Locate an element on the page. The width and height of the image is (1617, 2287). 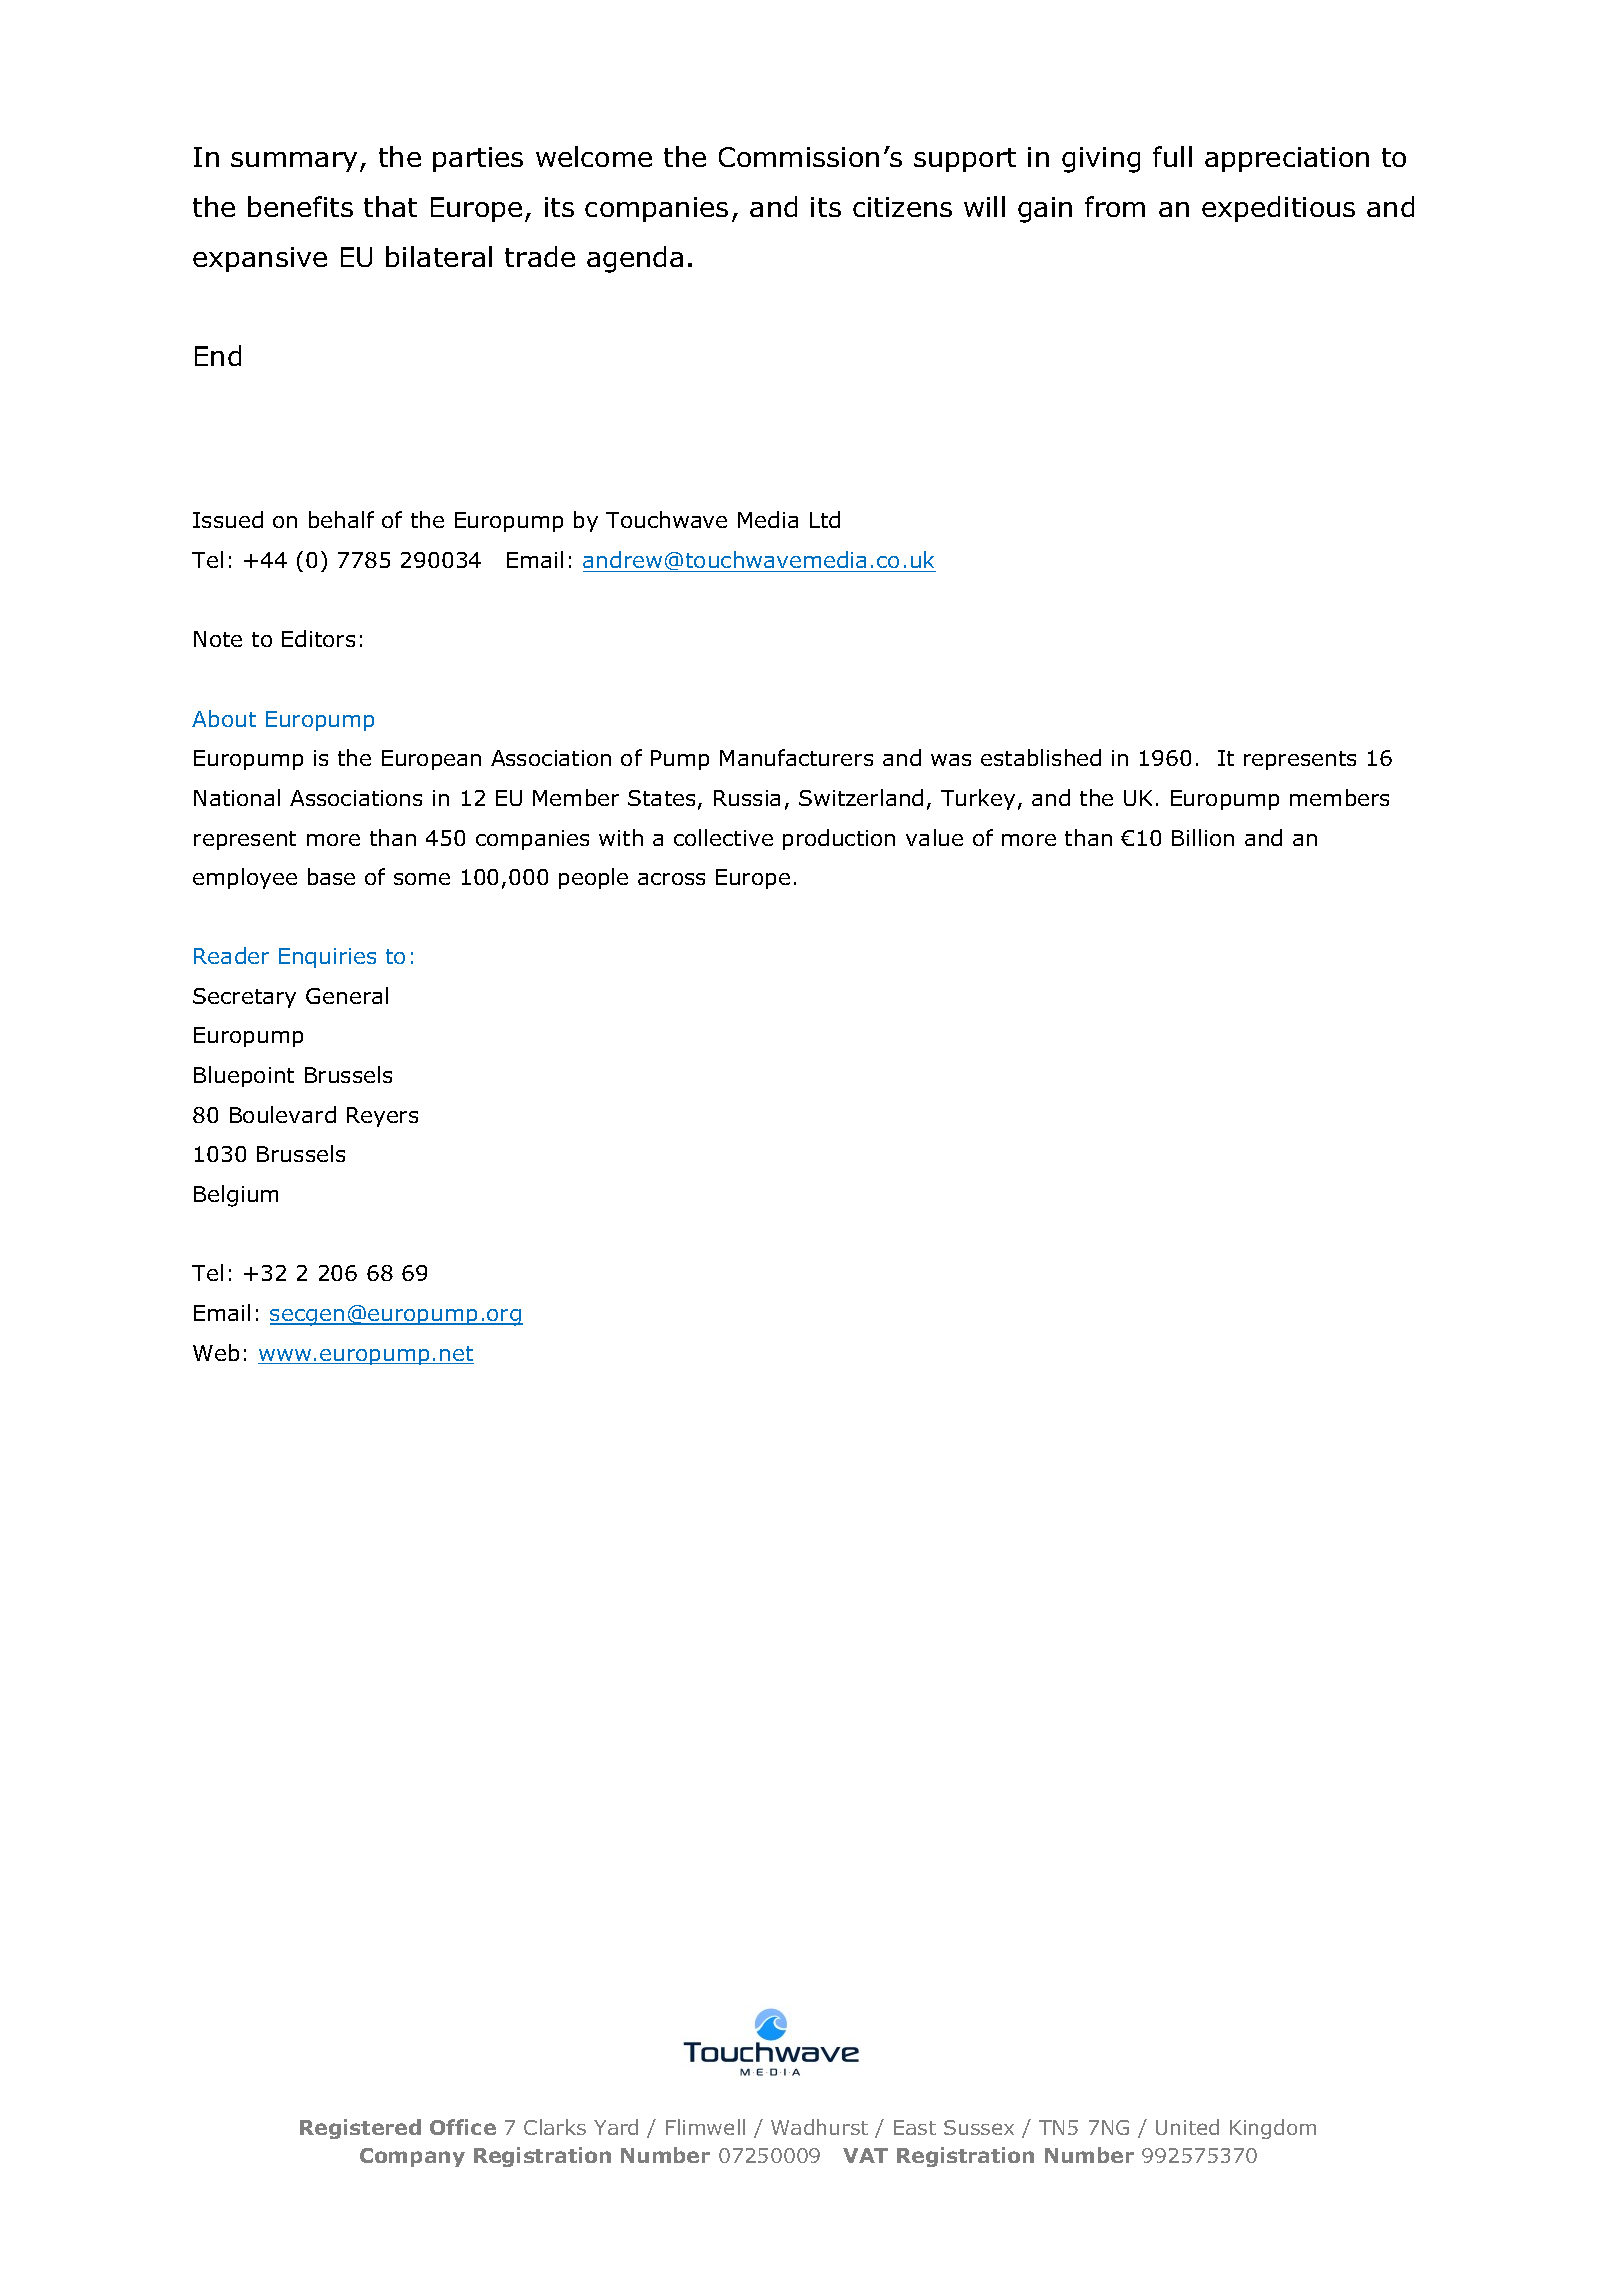
from is located at coordinates (1115, 206).
